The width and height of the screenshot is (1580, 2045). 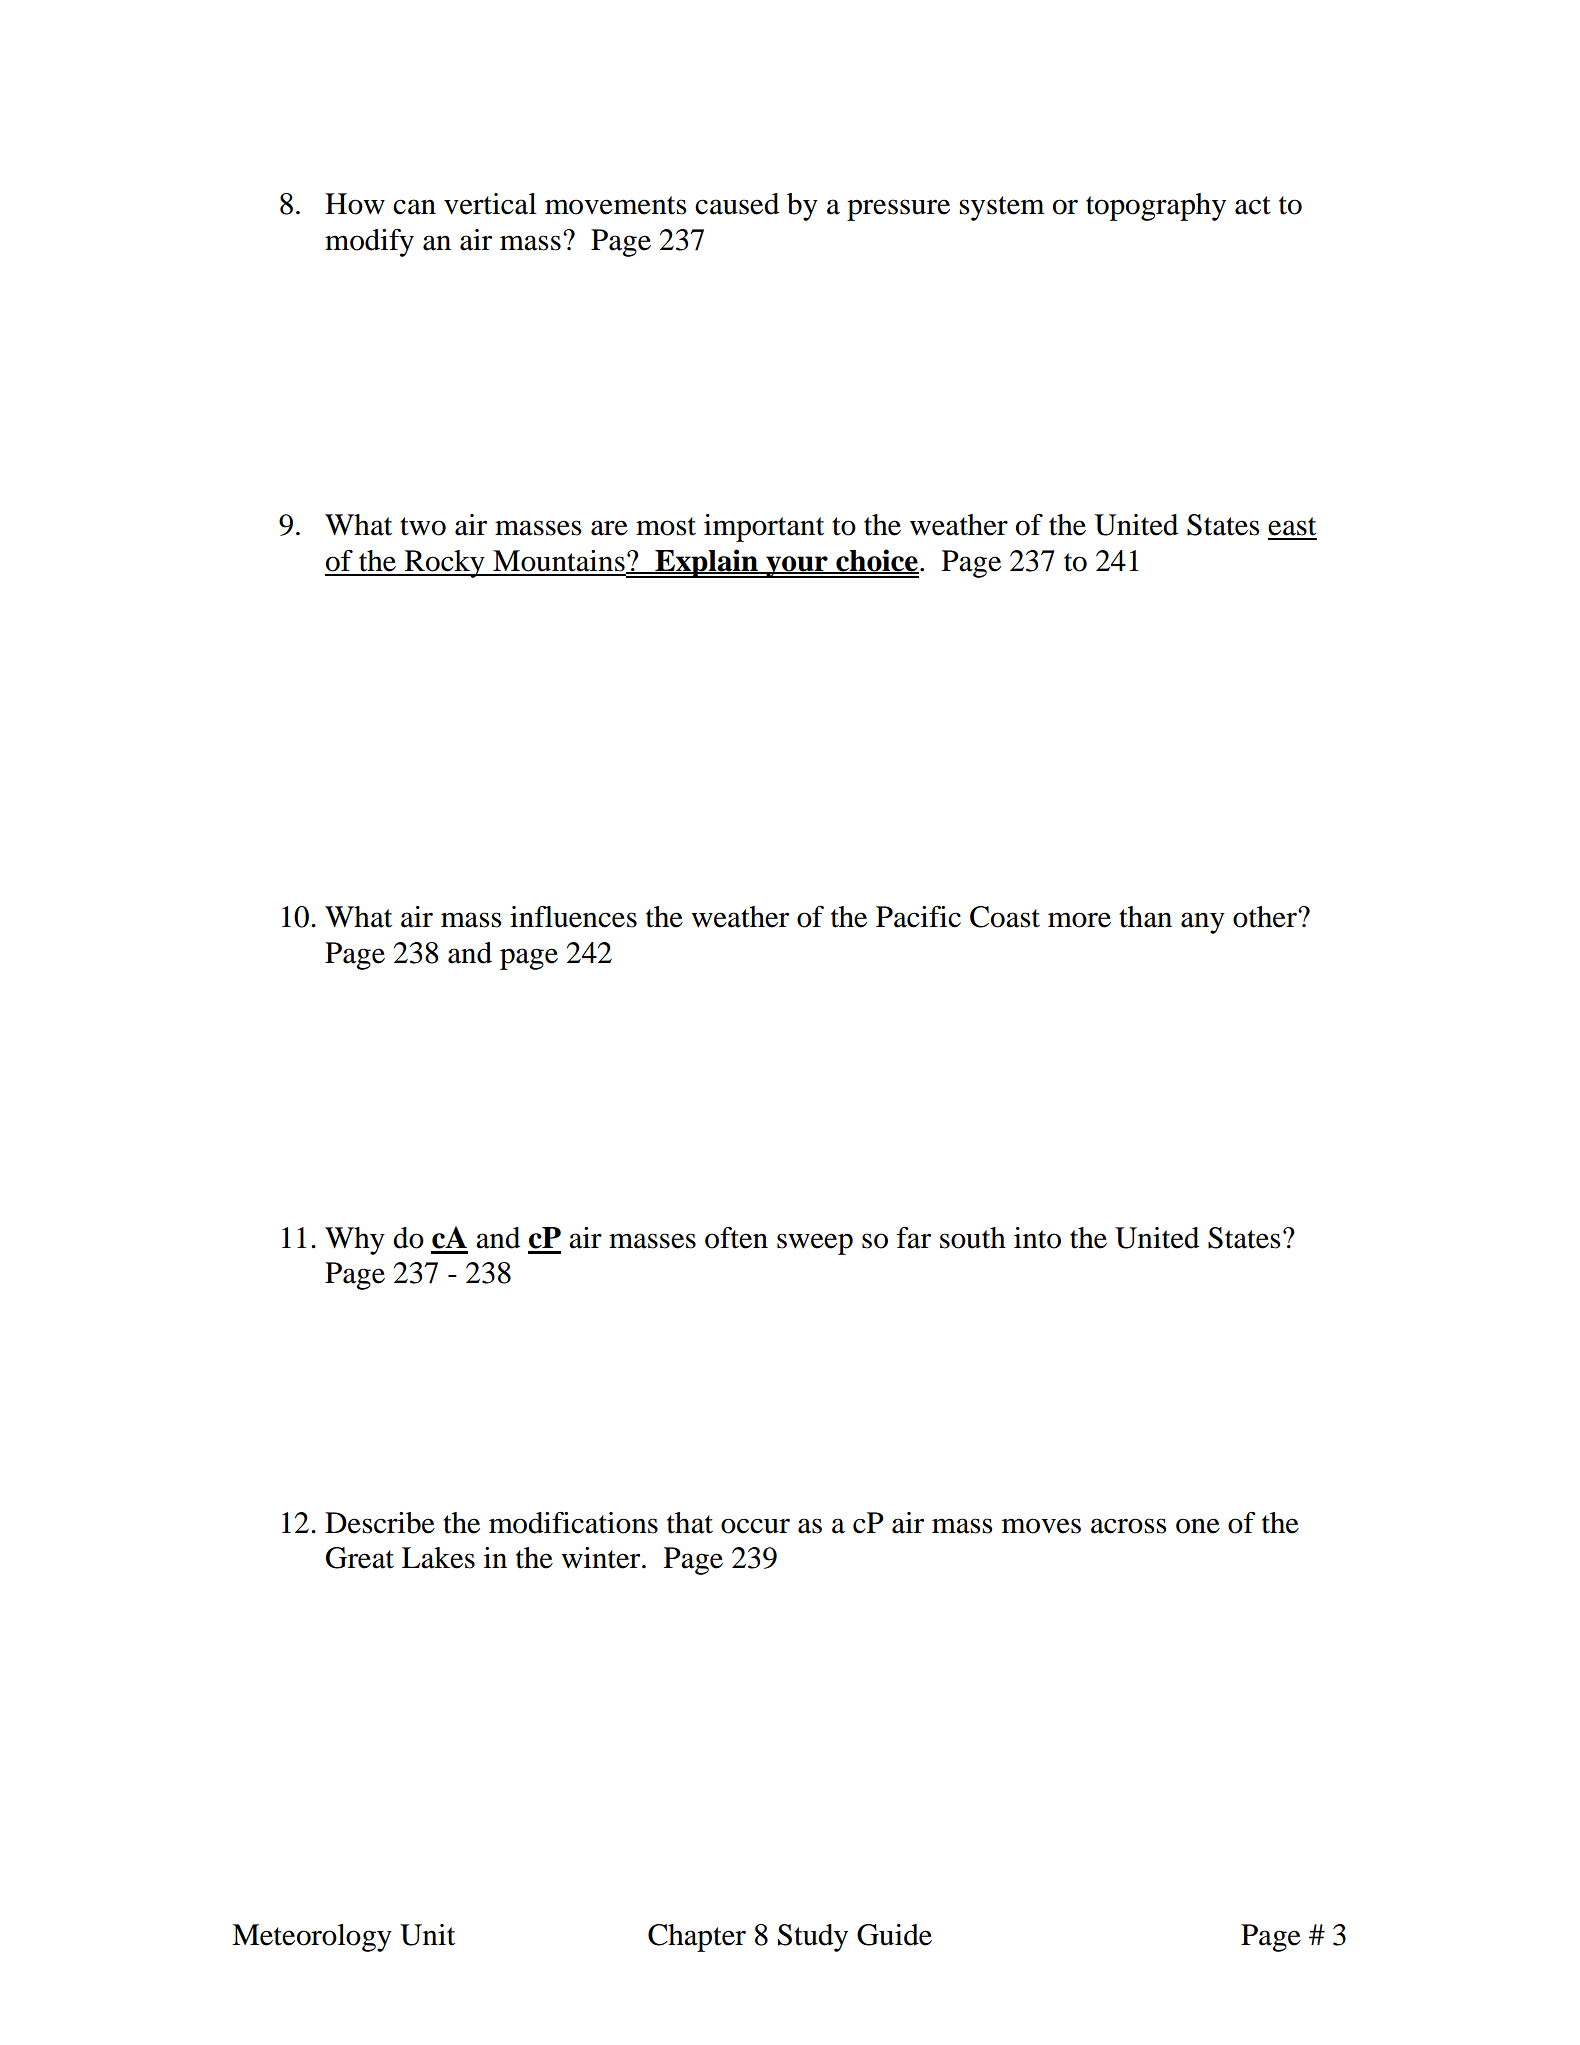 I want to click on Pacific, so click(x=918, y=917).
